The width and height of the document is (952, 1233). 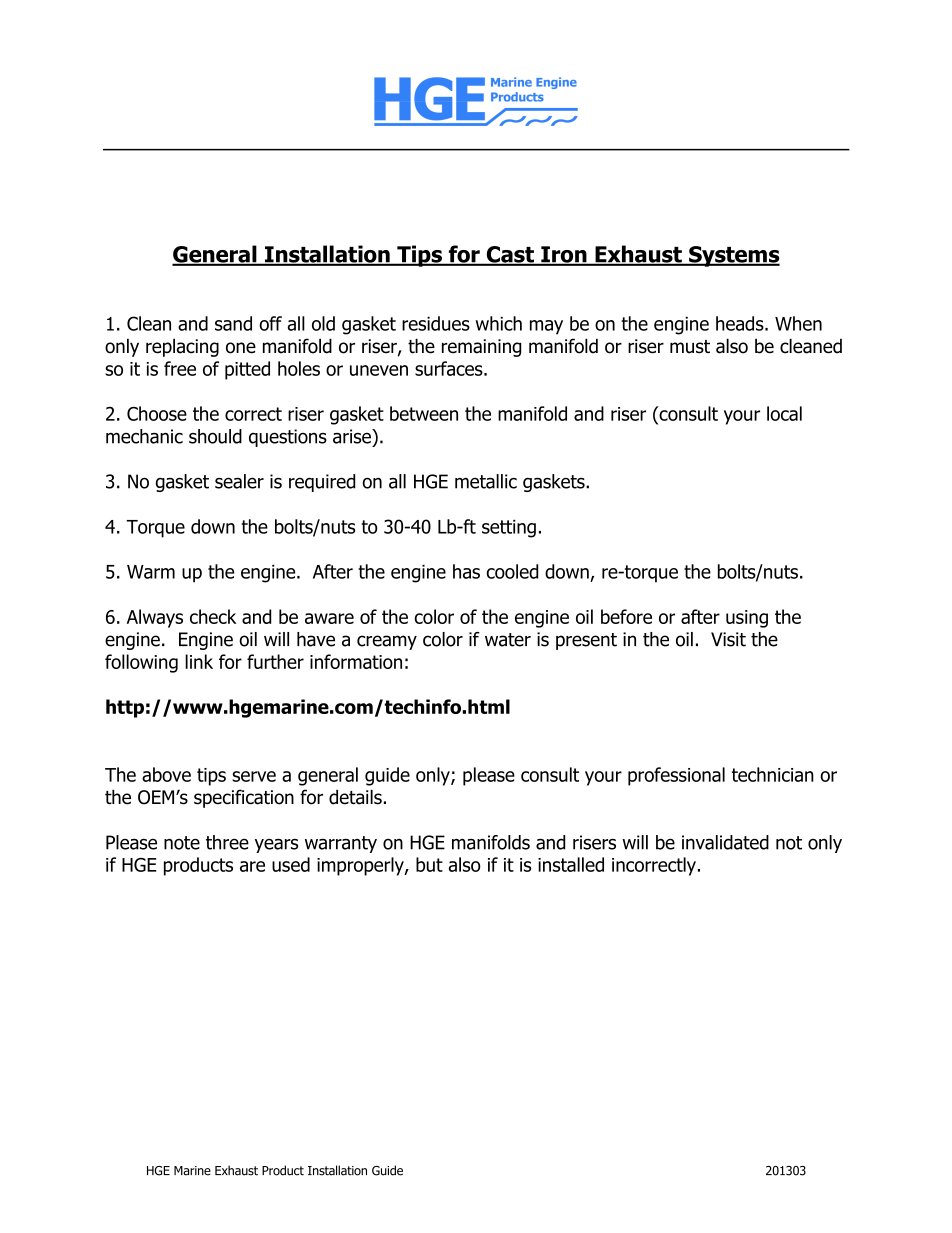 What do you see at coordinates (725, 842) in the document?
I see `invalidated` at bounding box center [725, 842].
